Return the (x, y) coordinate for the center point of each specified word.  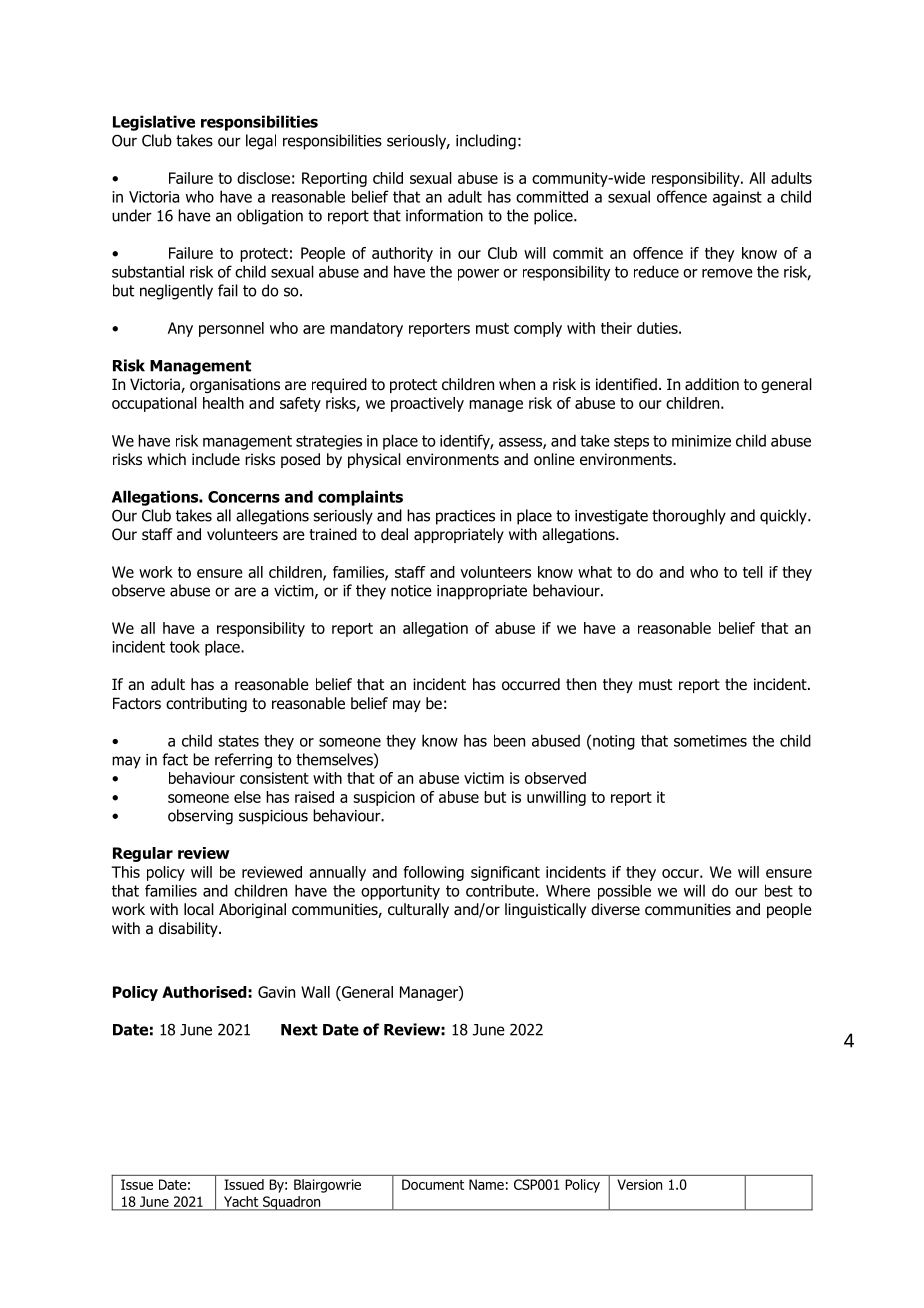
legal (261, 142)
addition (712, 384)
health (223, 403)
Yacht (241, 1201)
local (199, 909)
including (486, 142)
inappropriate (482, 592)
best (779, 890)
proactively (427, 404)
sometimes (710, 741)
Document (433, 1184)
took (185, 646)
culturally (418, 910)
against (737, 198)
